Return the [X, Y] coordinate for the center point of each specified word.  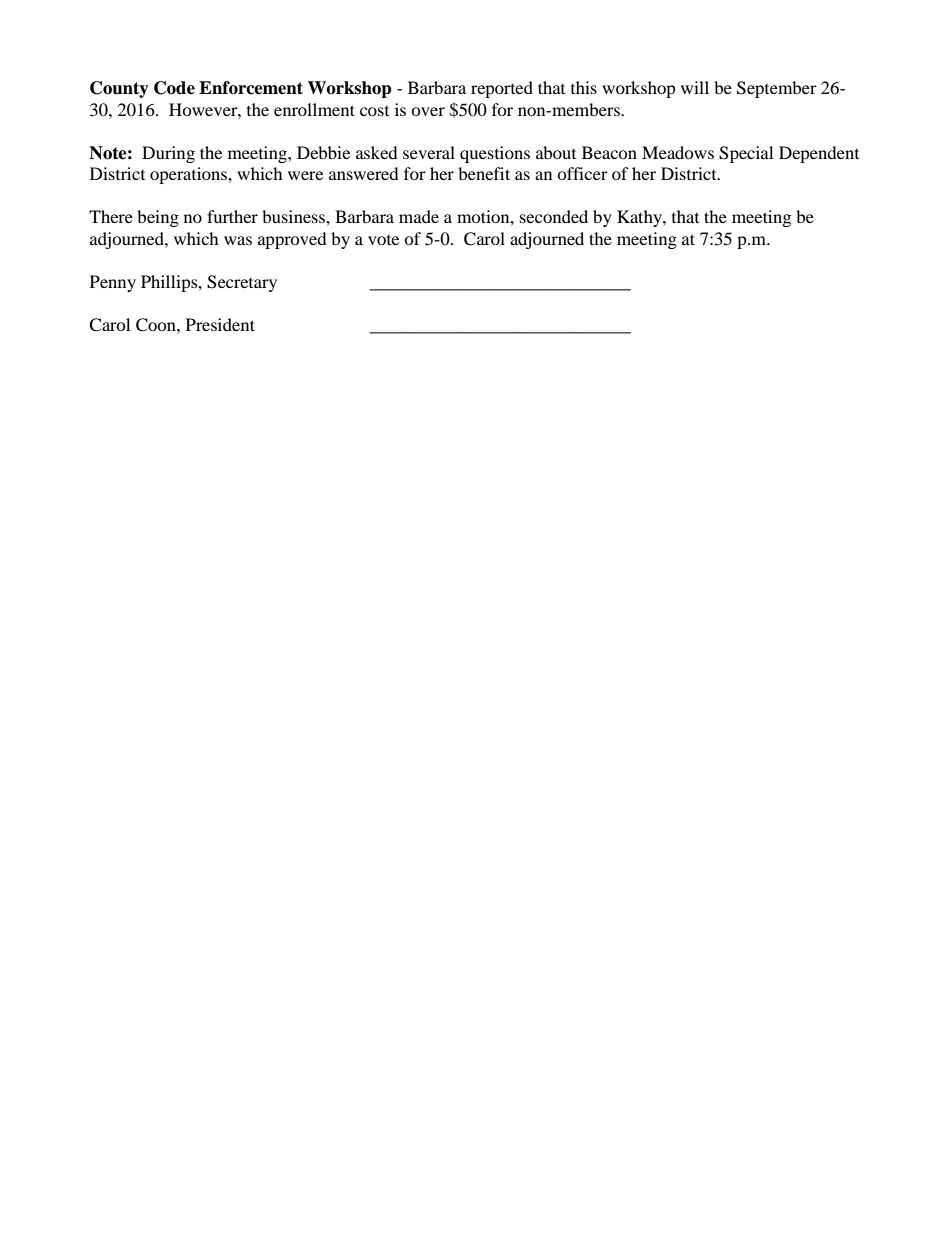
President [220, 324]
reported [502, 89]
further [232, 216]
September [777, 89]
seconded [554, 216]
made [419, 216]
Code [174, 88]
